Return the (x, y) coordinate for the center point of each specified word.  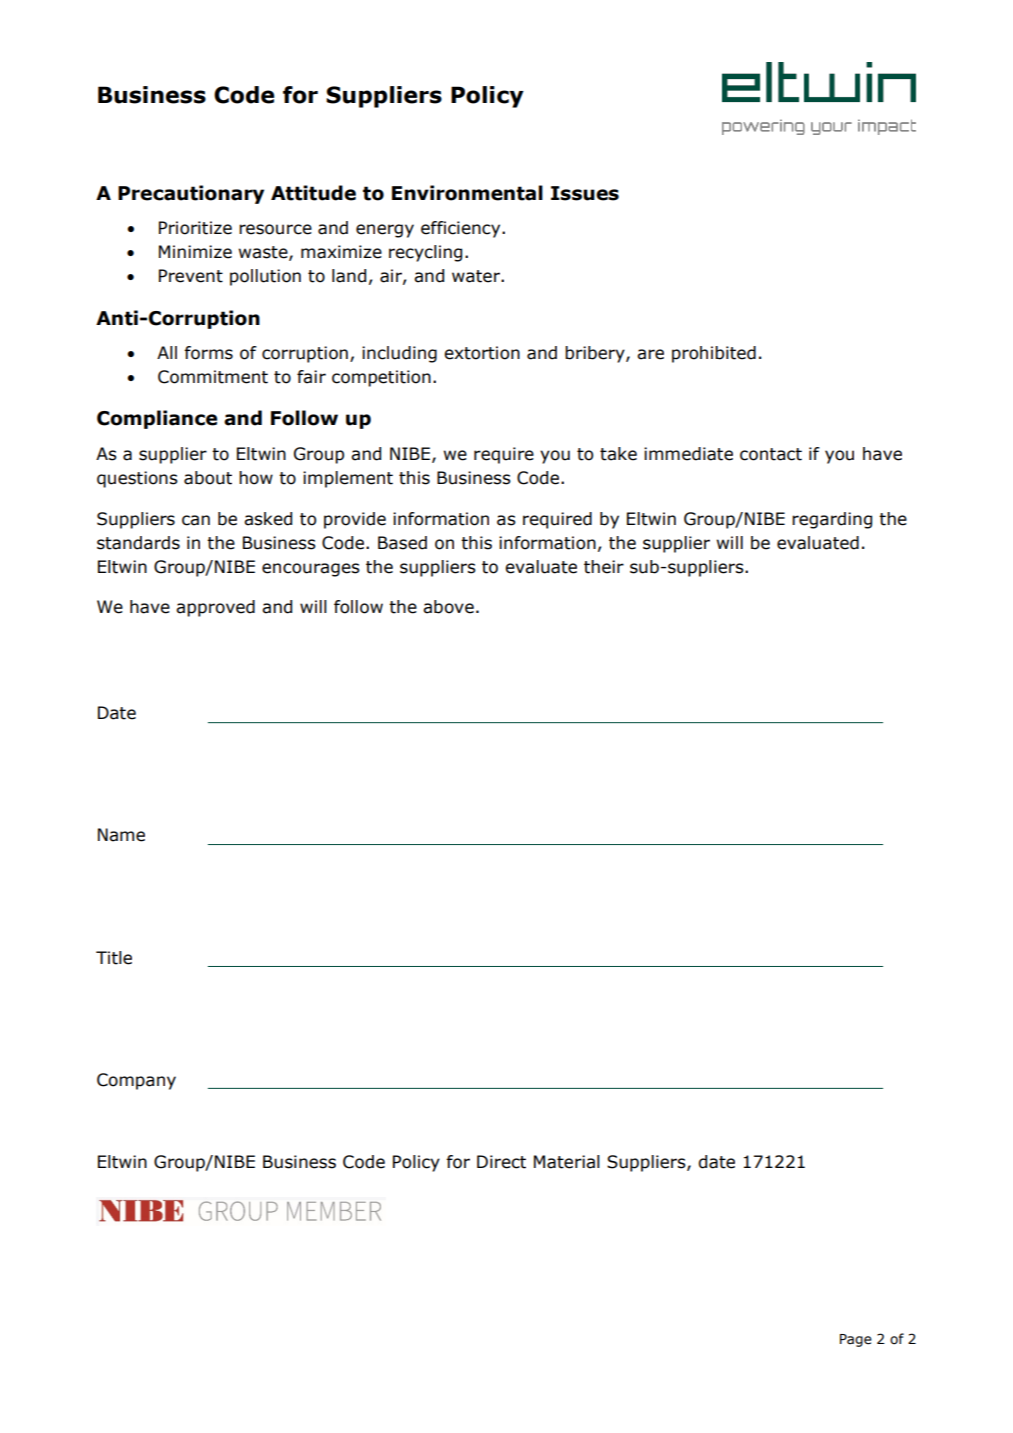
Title (114, 958)
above (448, 607)
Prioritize (195, 228)
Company (136, 1081)
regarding (832, 520)
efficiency (462, 229)
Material (567, 1162)
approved (215, 608)
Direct (501, 1162)
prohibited (714, 354)
